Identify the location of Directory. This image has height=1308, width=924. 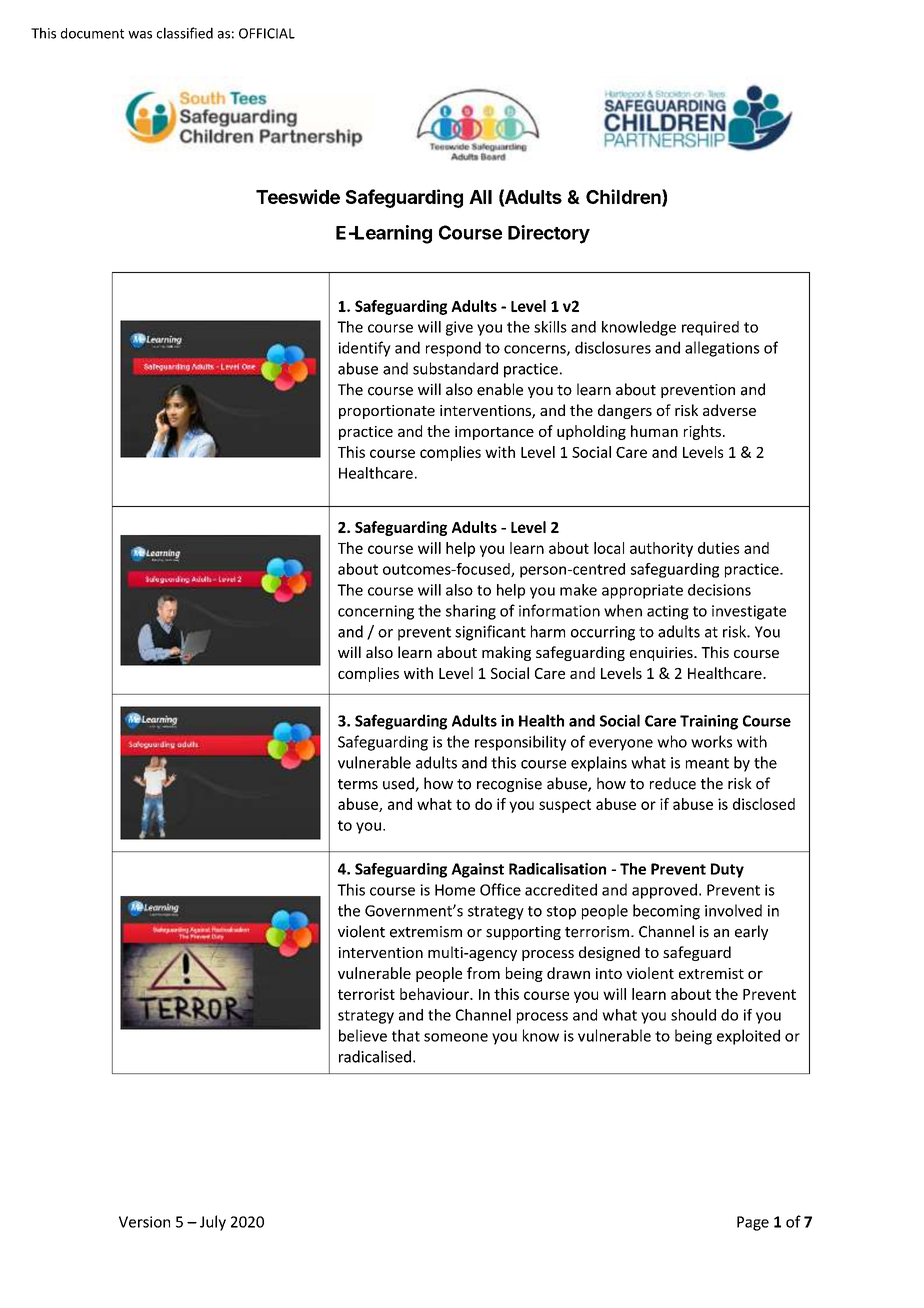
(549, 234).
